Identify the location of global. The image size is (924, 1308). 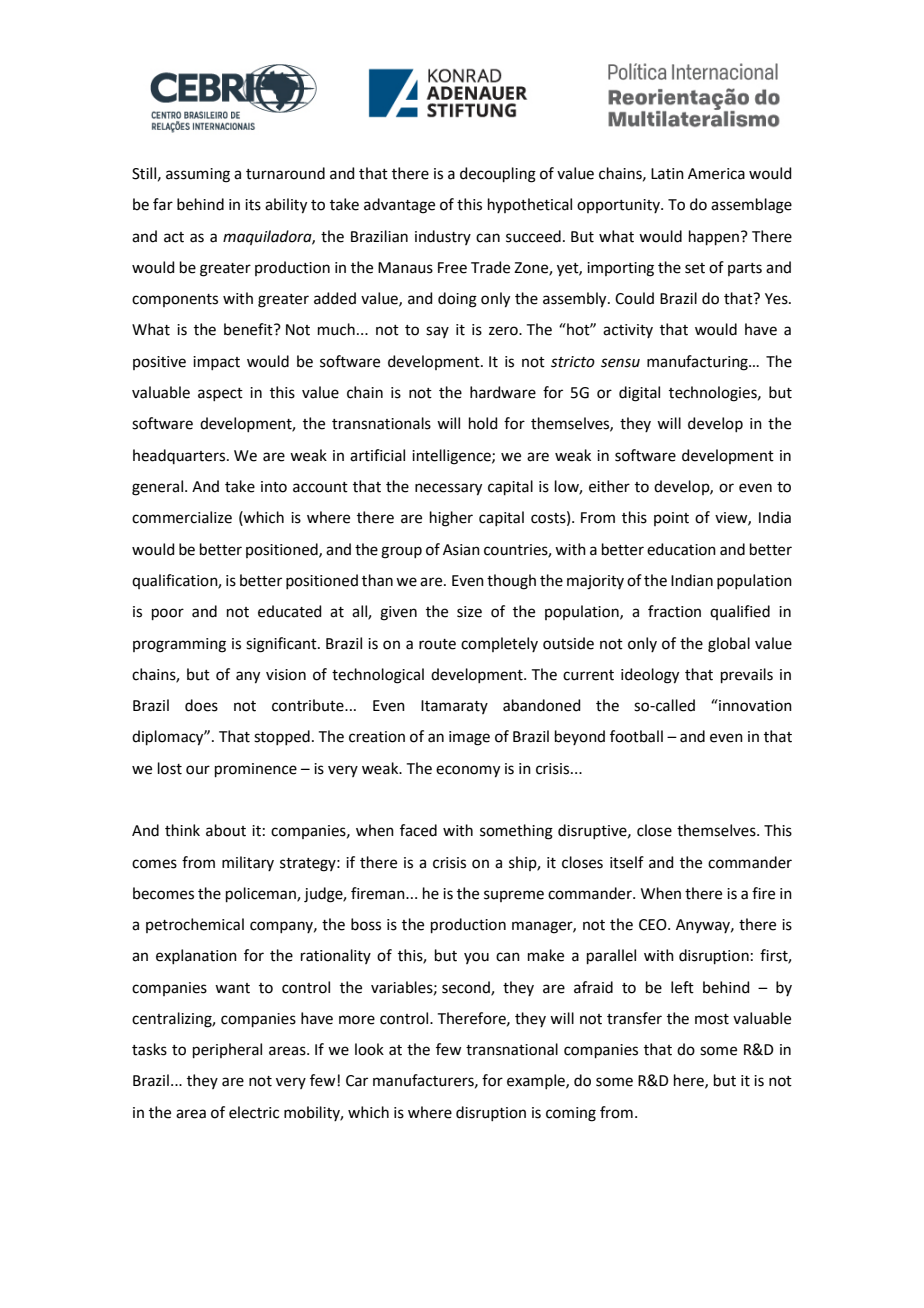
(729, 645).
